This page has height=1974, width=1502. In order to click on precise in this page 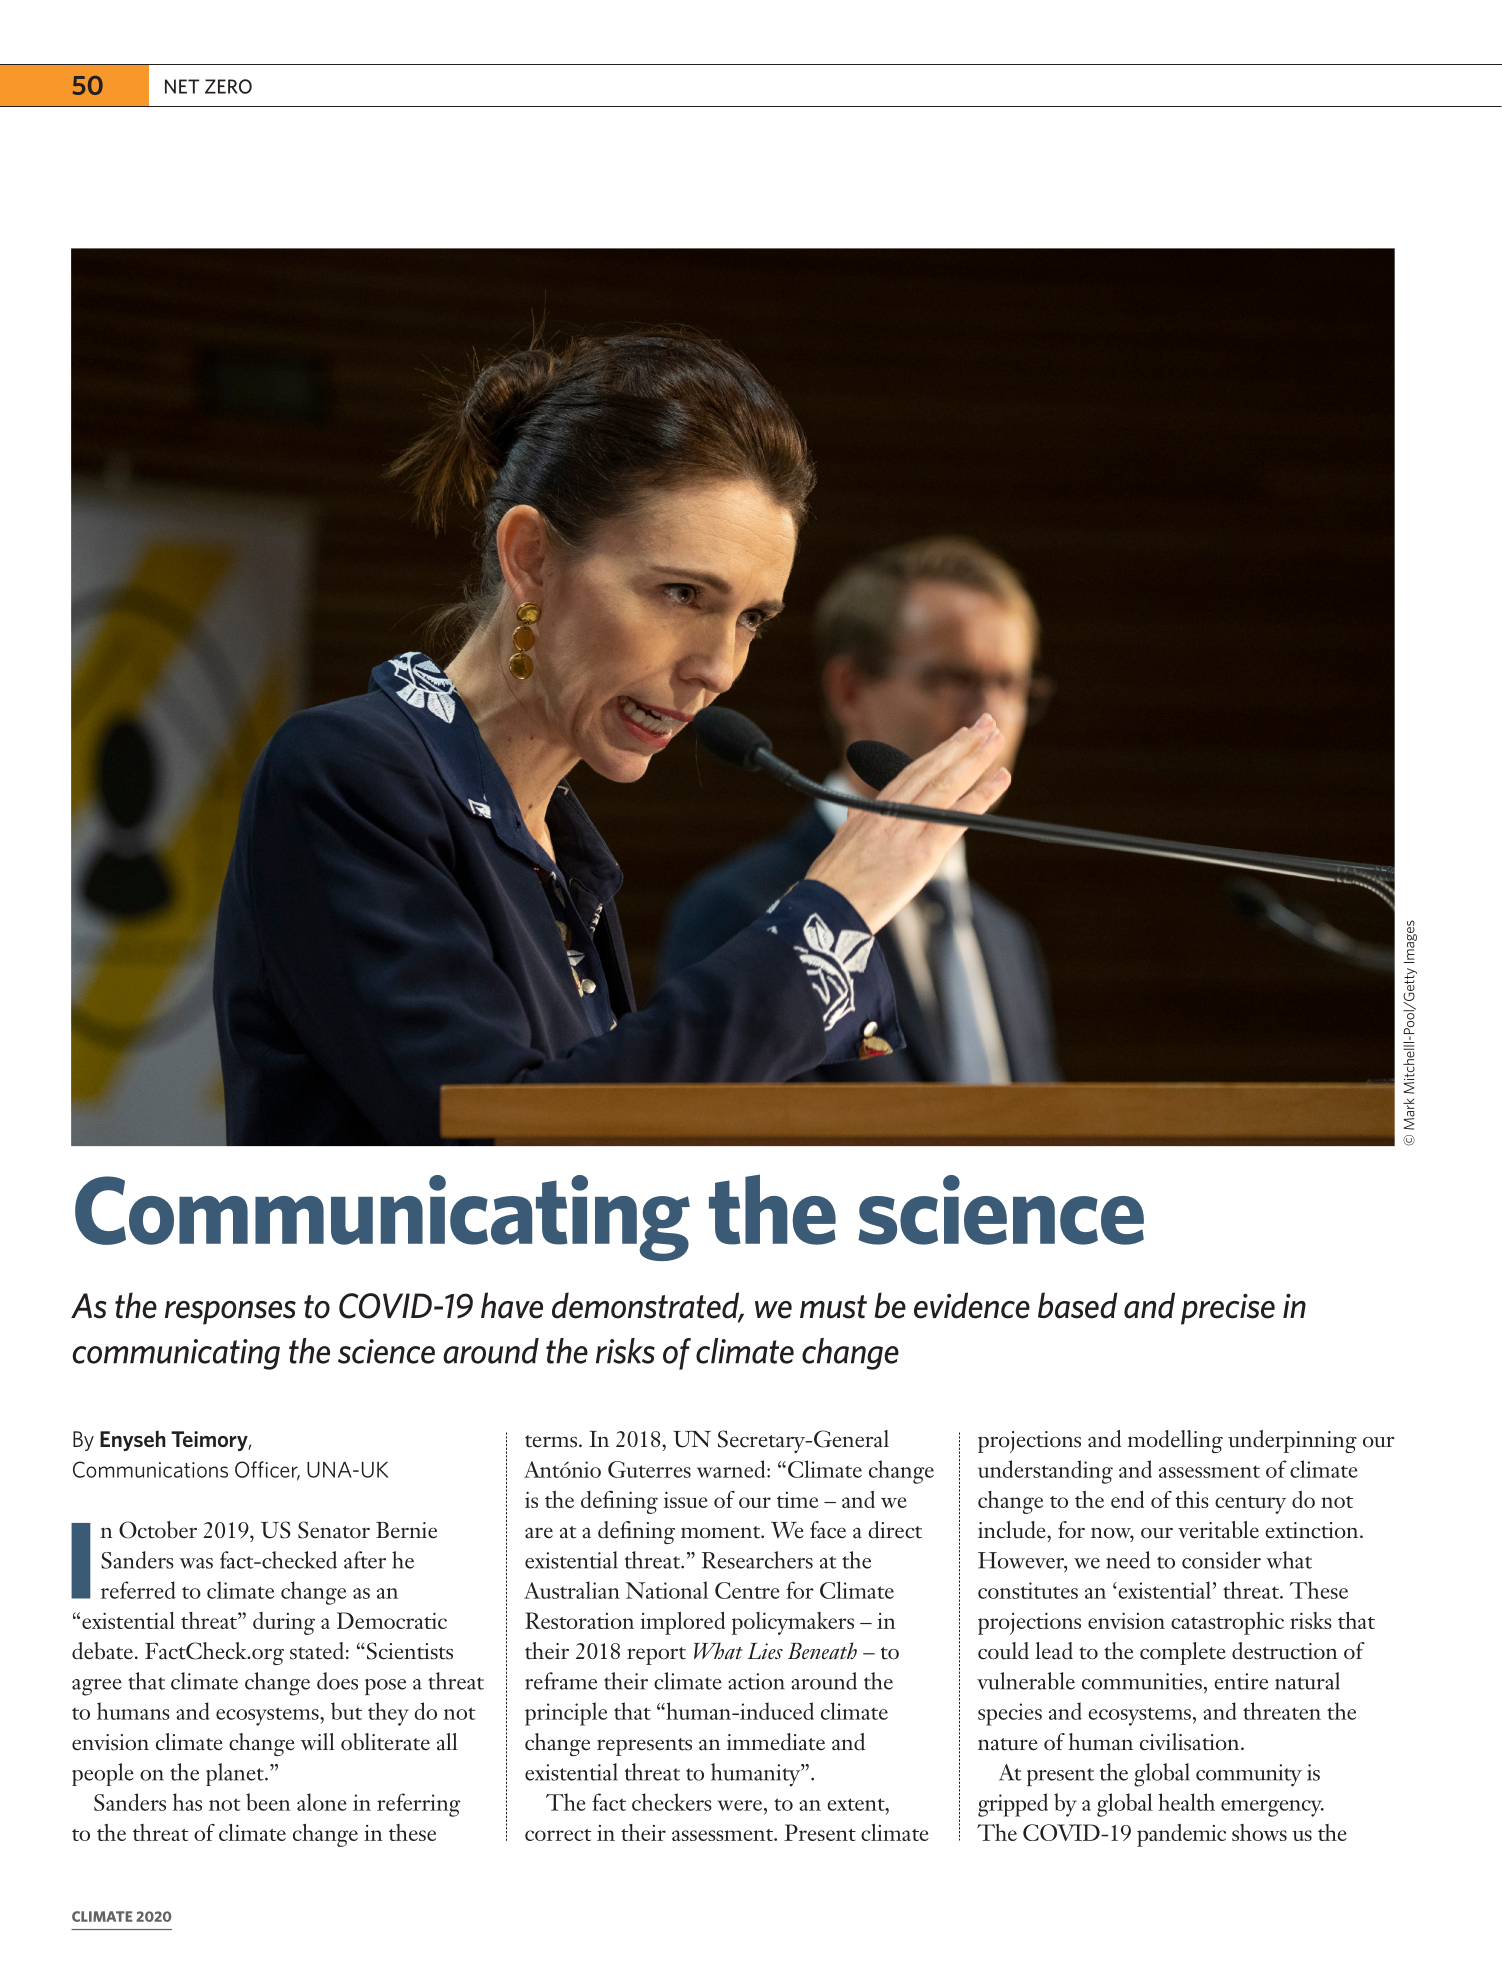, I will do `click(1228, 1309)`.
